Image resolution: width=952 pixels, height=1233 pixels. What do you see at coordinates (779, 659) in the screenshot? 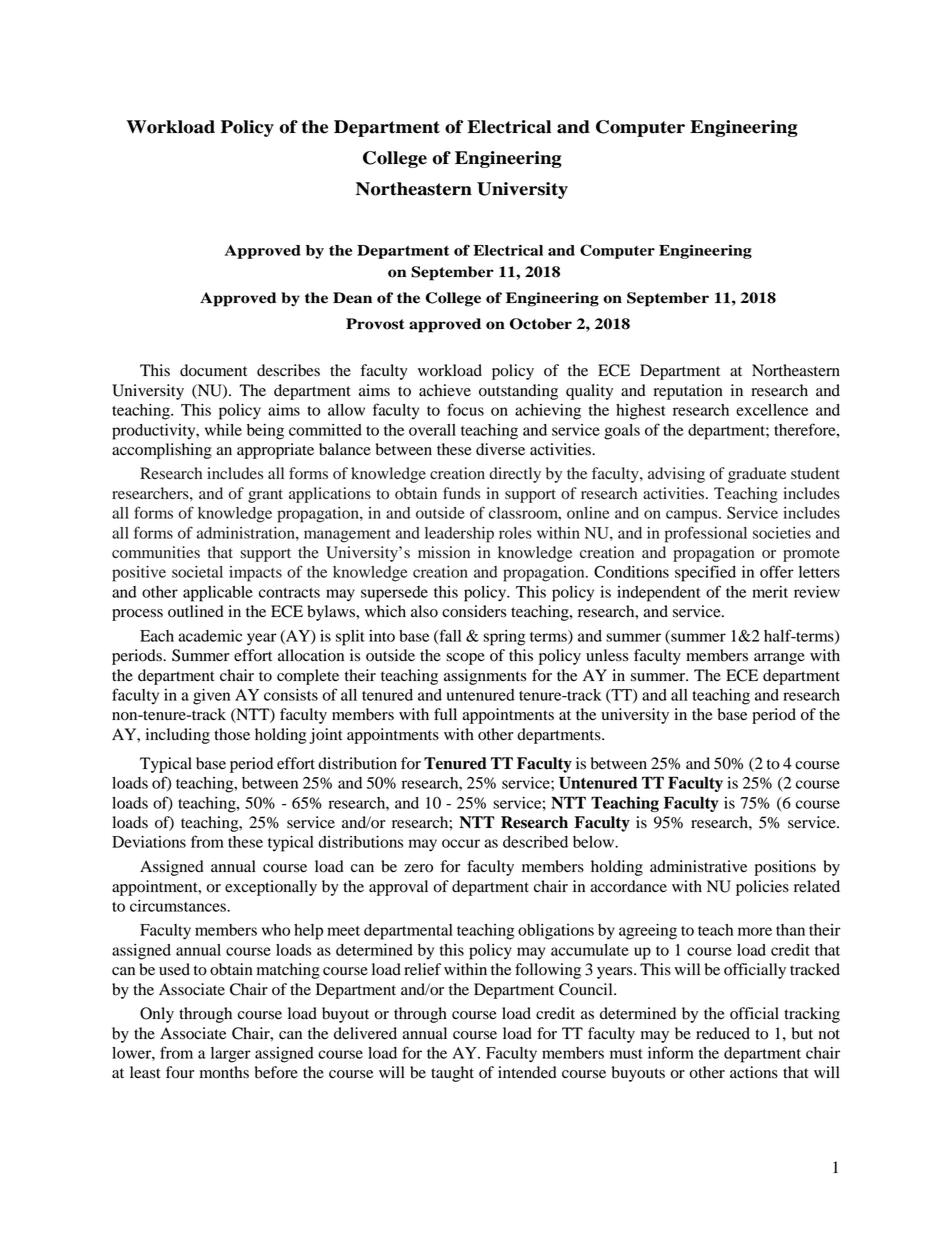
I see `arrange` at bounding box center [779, 659].
